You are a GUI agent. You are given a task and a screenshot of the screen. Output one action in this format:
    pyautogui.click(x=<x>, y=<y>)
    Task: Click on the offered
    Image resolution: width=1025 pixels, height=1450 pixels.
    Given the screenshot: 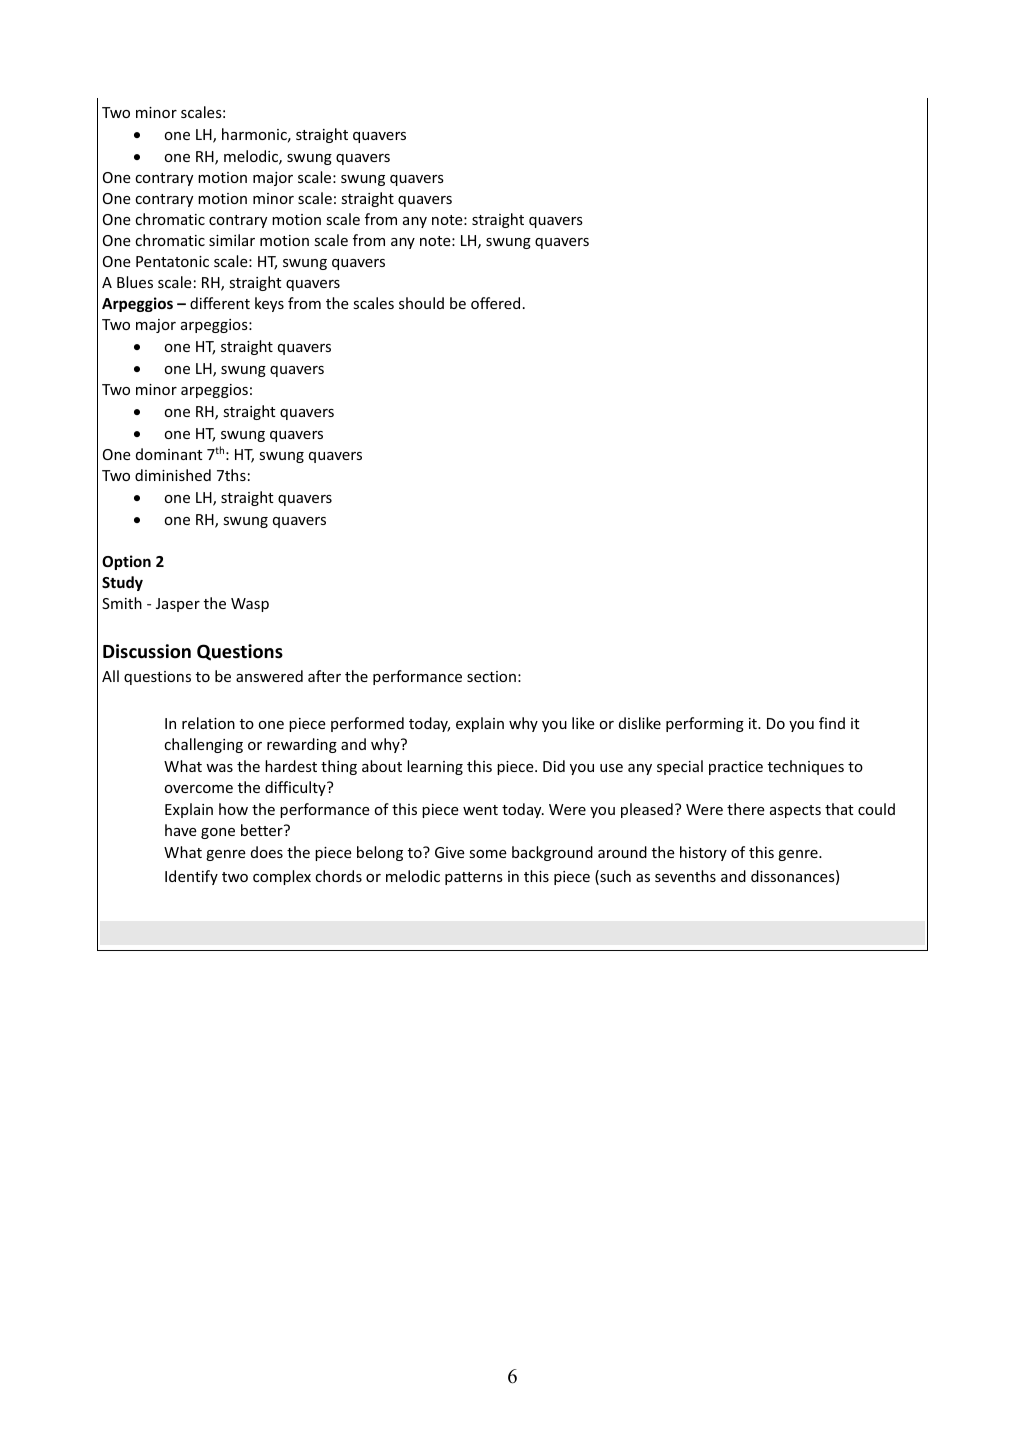 What is the action you would take?
    pyautogui.click(x=495, y=303)
